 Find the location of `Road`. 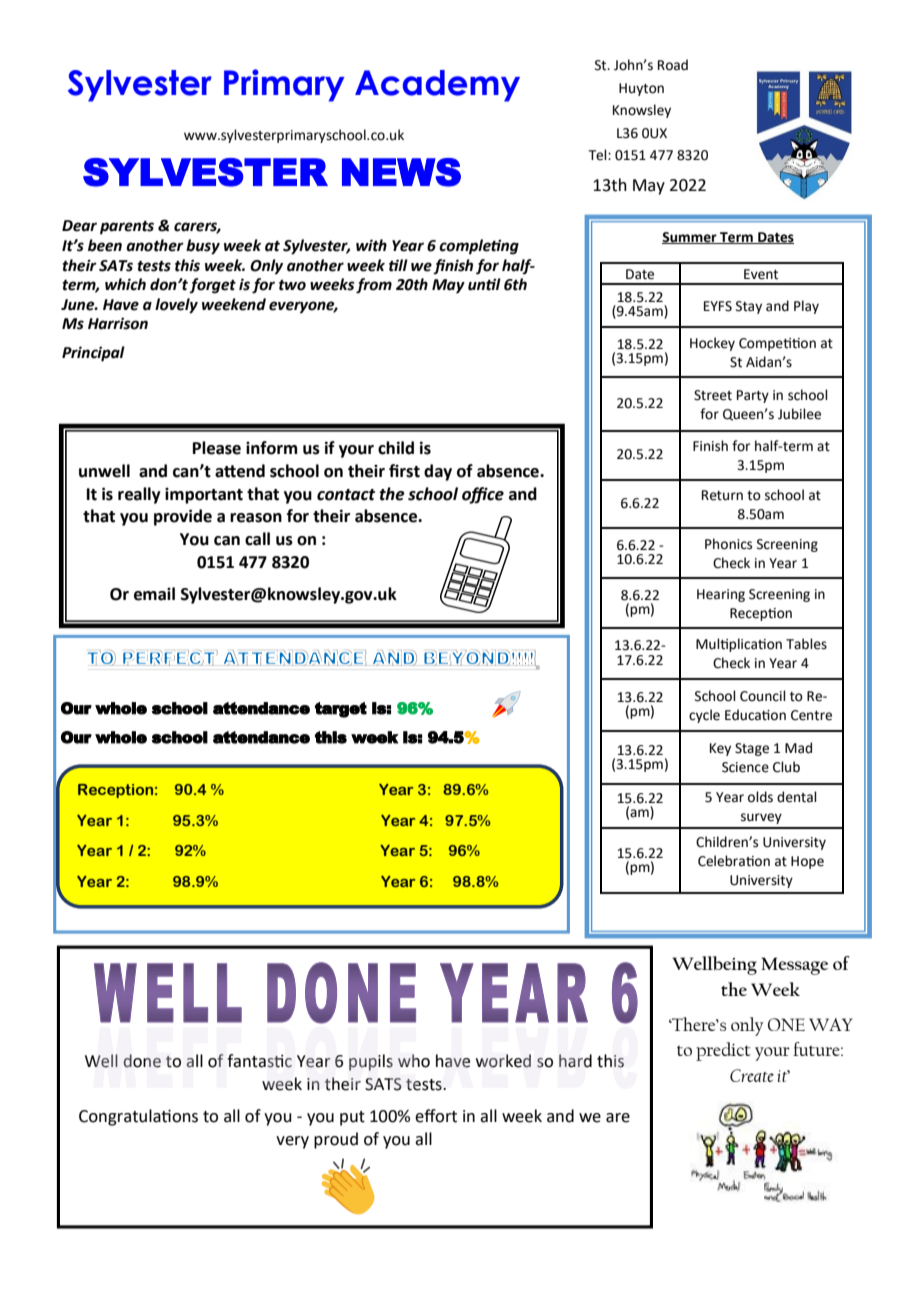

Road is located at coordinates (673, 65).
